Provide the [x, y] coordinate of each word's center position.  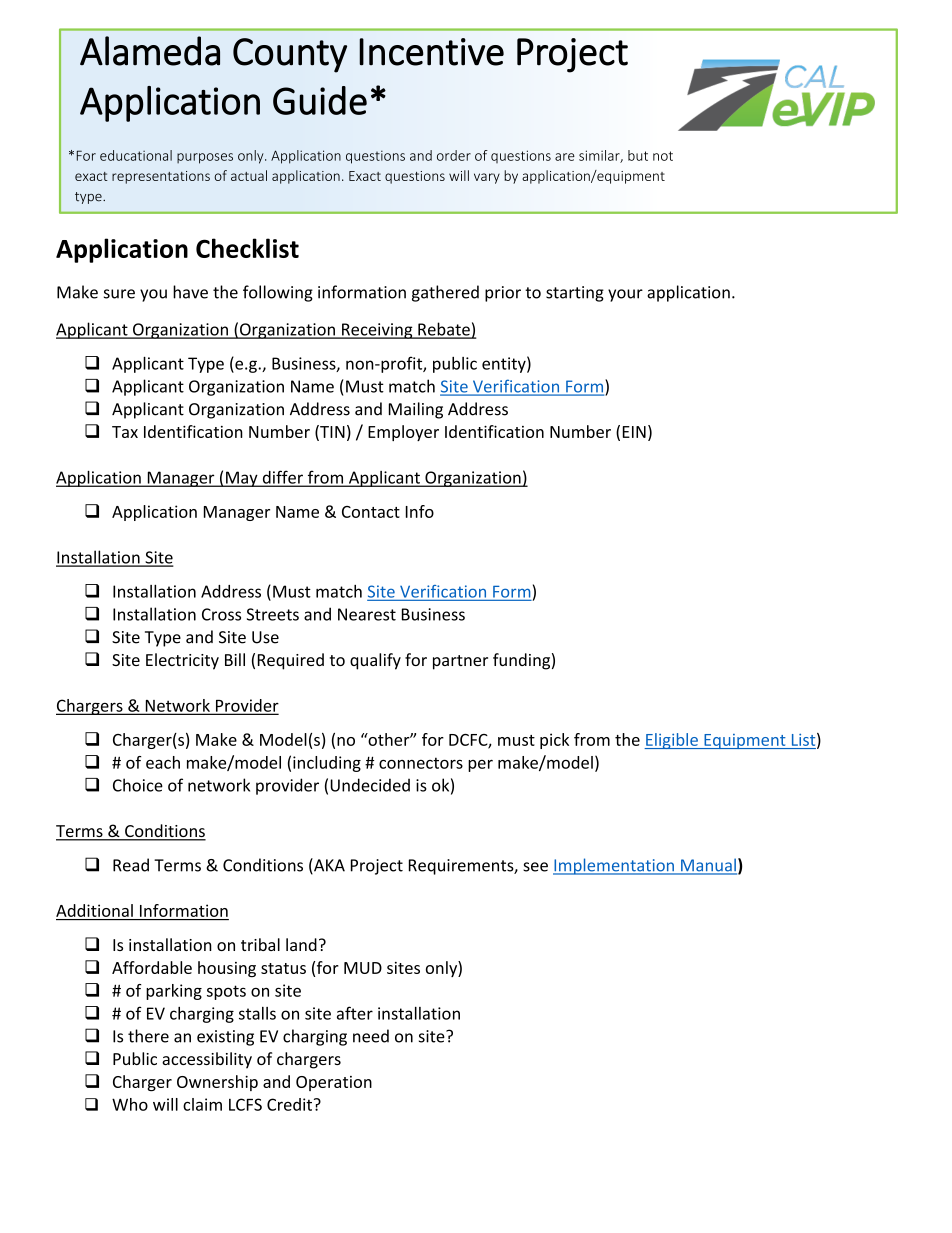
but [638, 155]
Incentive [431, 52]
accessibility [207, 1060]
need [371, 1036]
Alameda [150, 51]
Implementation [614, 866]
